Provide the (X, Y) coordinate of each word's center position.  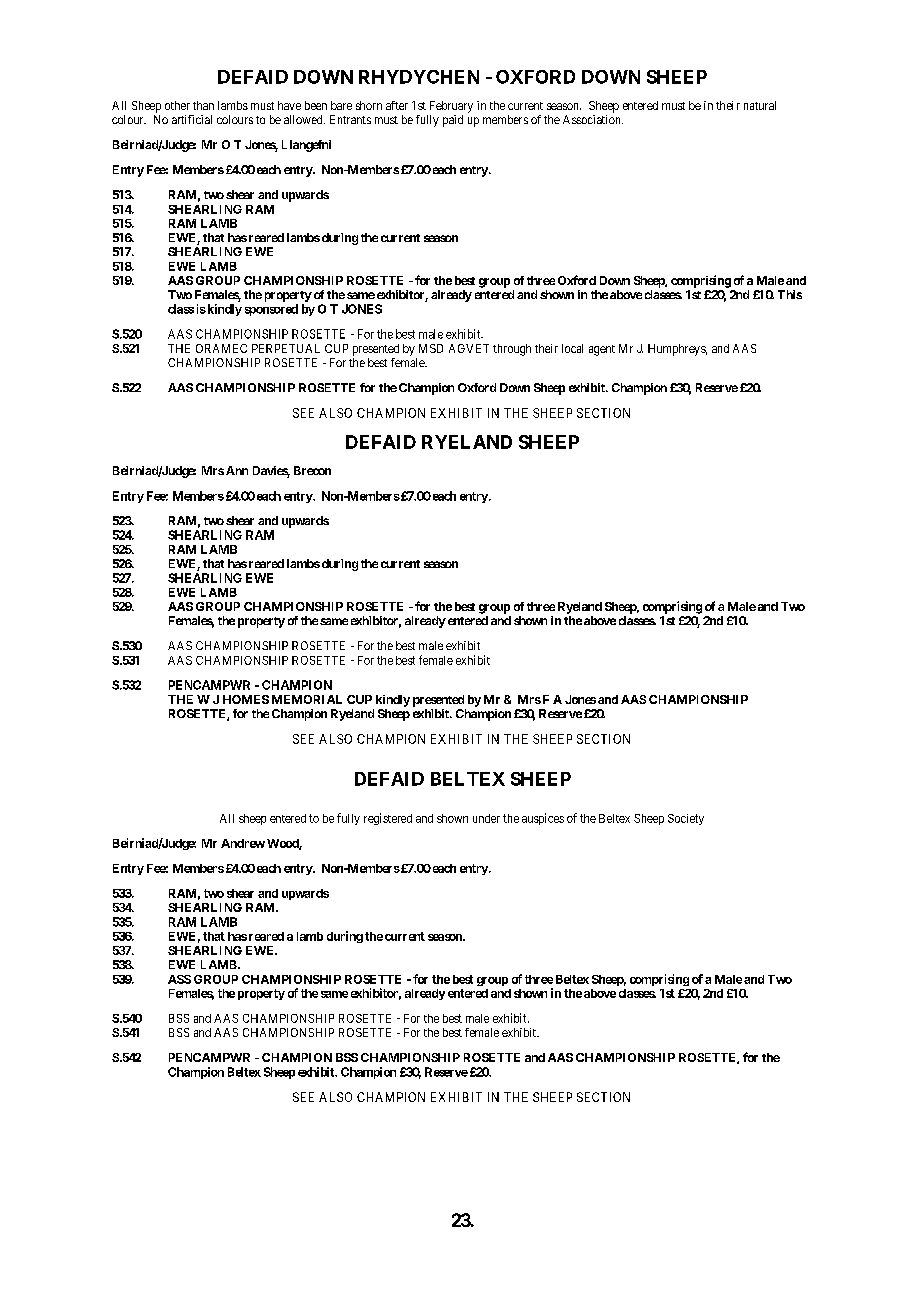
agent (602, 350)
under (486, 818)
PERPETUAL (286, 348)
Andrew (243, 843)
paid (453, 121)
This (790, 294)
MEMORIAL (307, 699)
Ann (237, 470)
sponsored (271, 310)
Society (686, 819)
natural (760, 105)
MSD (431, 348)
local (572, 348)
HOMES (246, 699)
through (512, 350)
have (289, 105)
